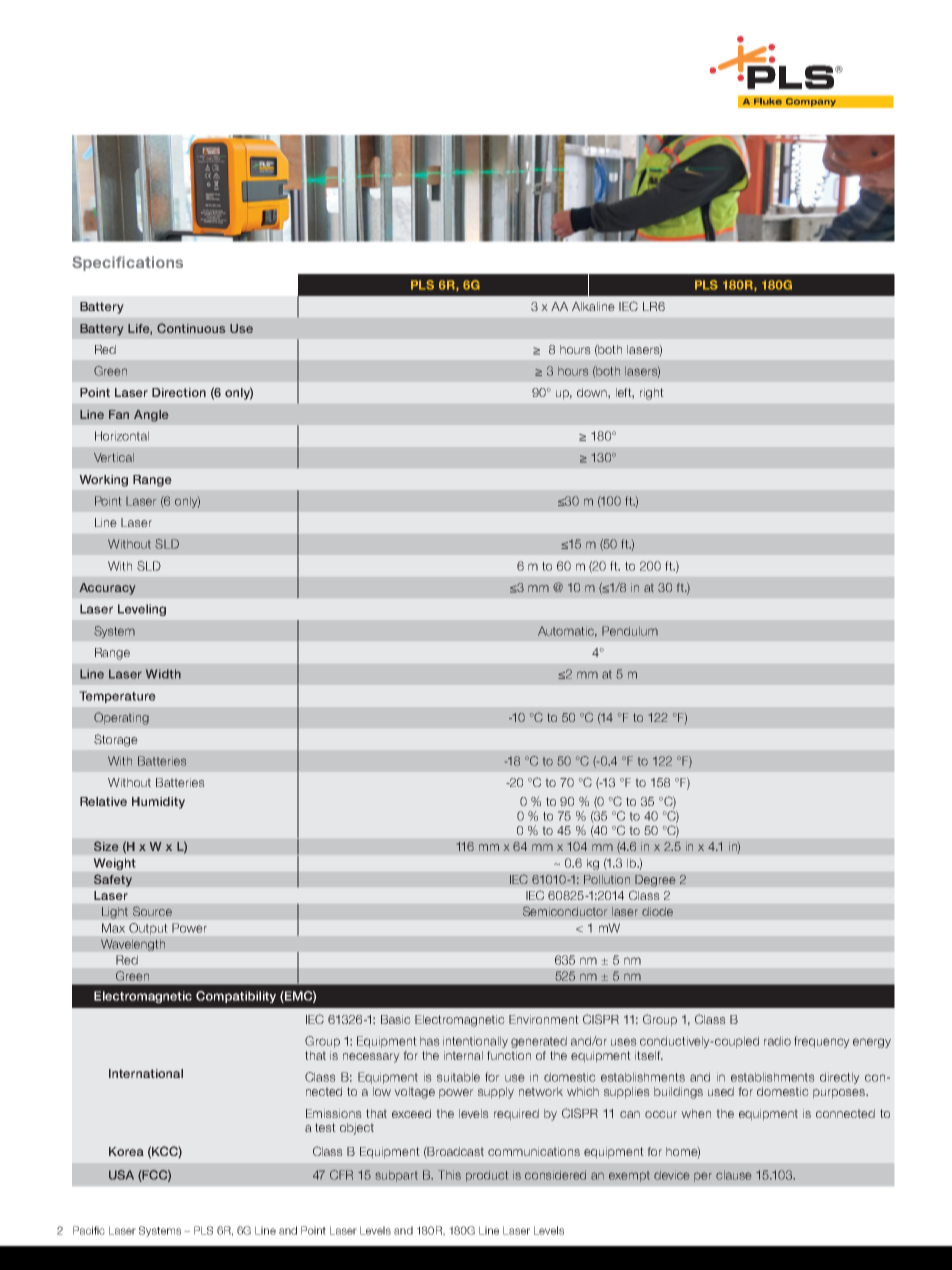 Image resolution: width=952 pixels, height=1270 pixels. I want to click on Pollution, so click(607, 879).
